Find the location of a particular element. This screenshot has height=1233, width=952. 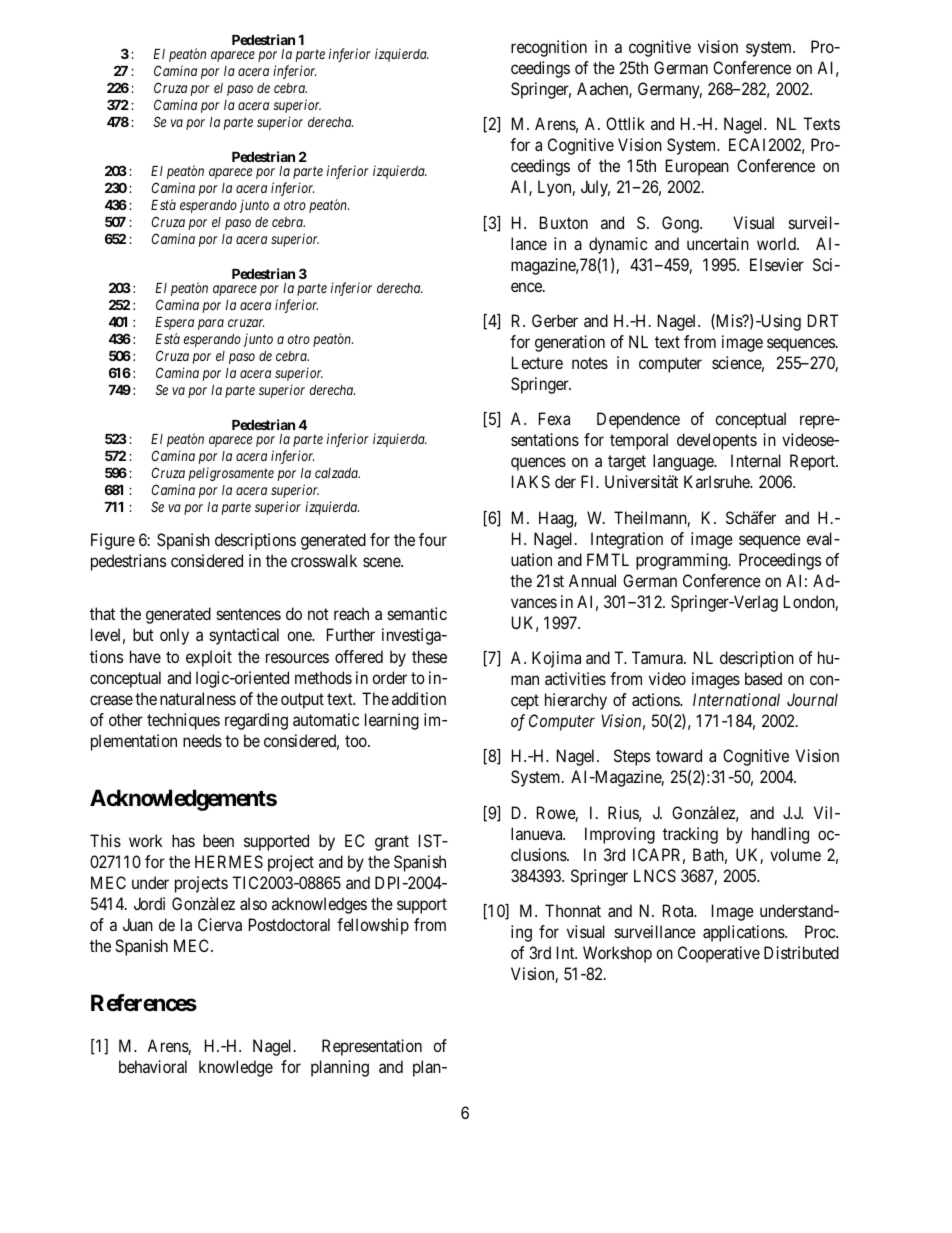

behavioral is located at coordinates (153, 1066).
